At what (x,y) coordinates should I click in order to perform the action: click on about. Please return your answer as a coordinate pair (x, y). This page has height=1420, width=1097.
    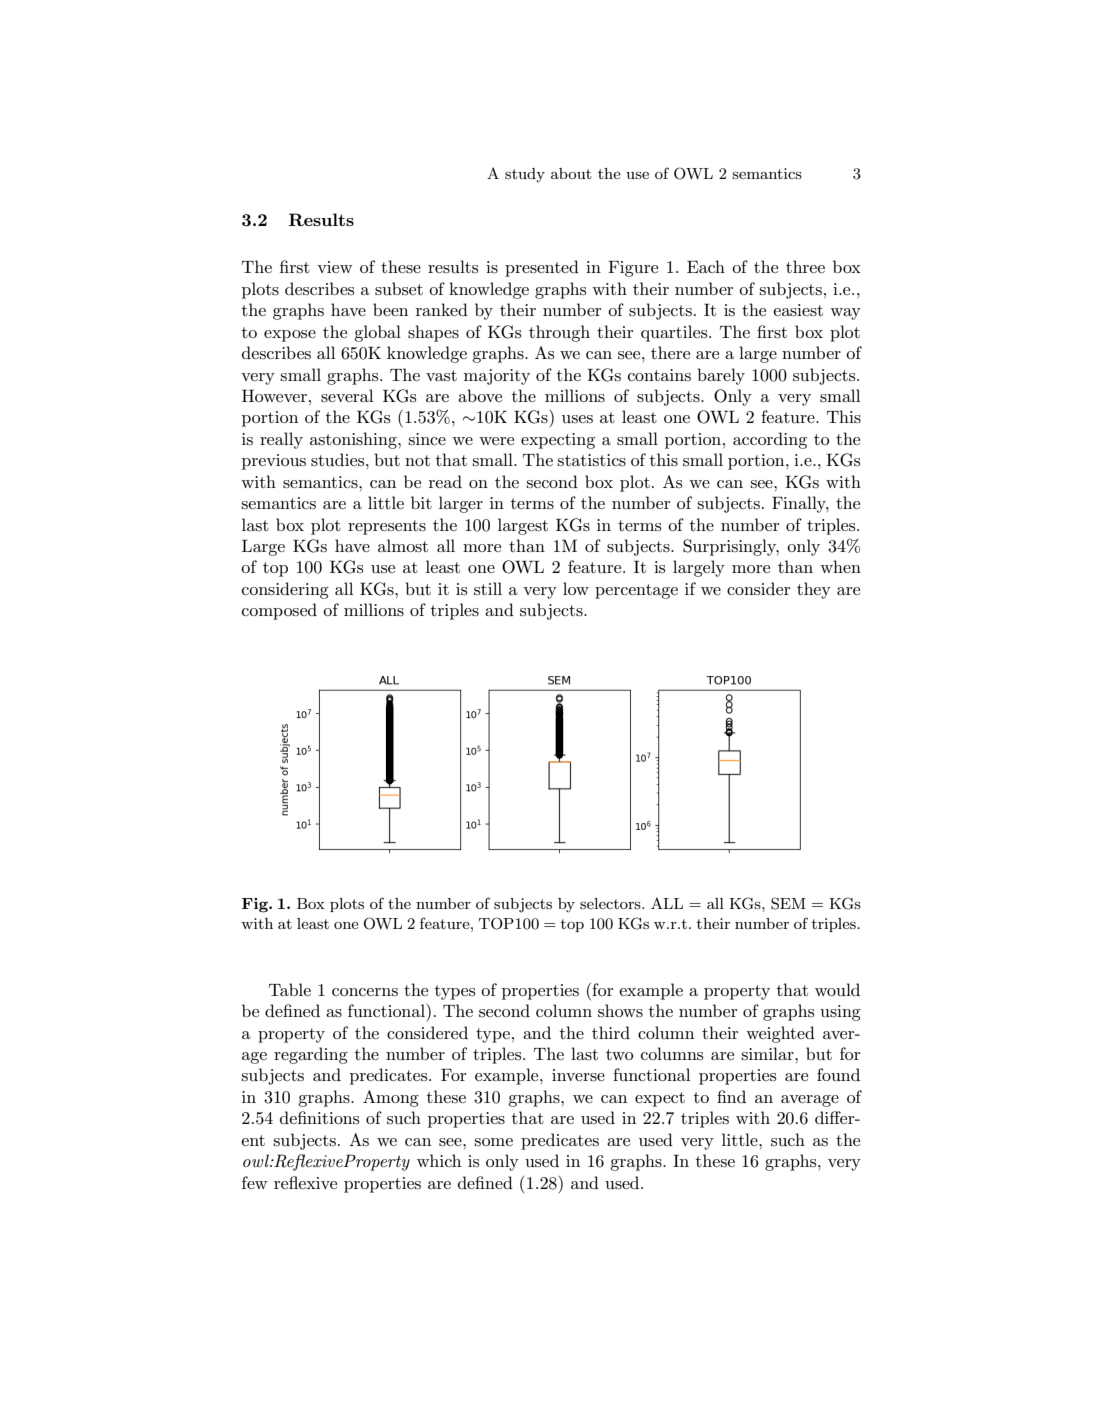
    Looking at the image, I should click on (571, 173).
